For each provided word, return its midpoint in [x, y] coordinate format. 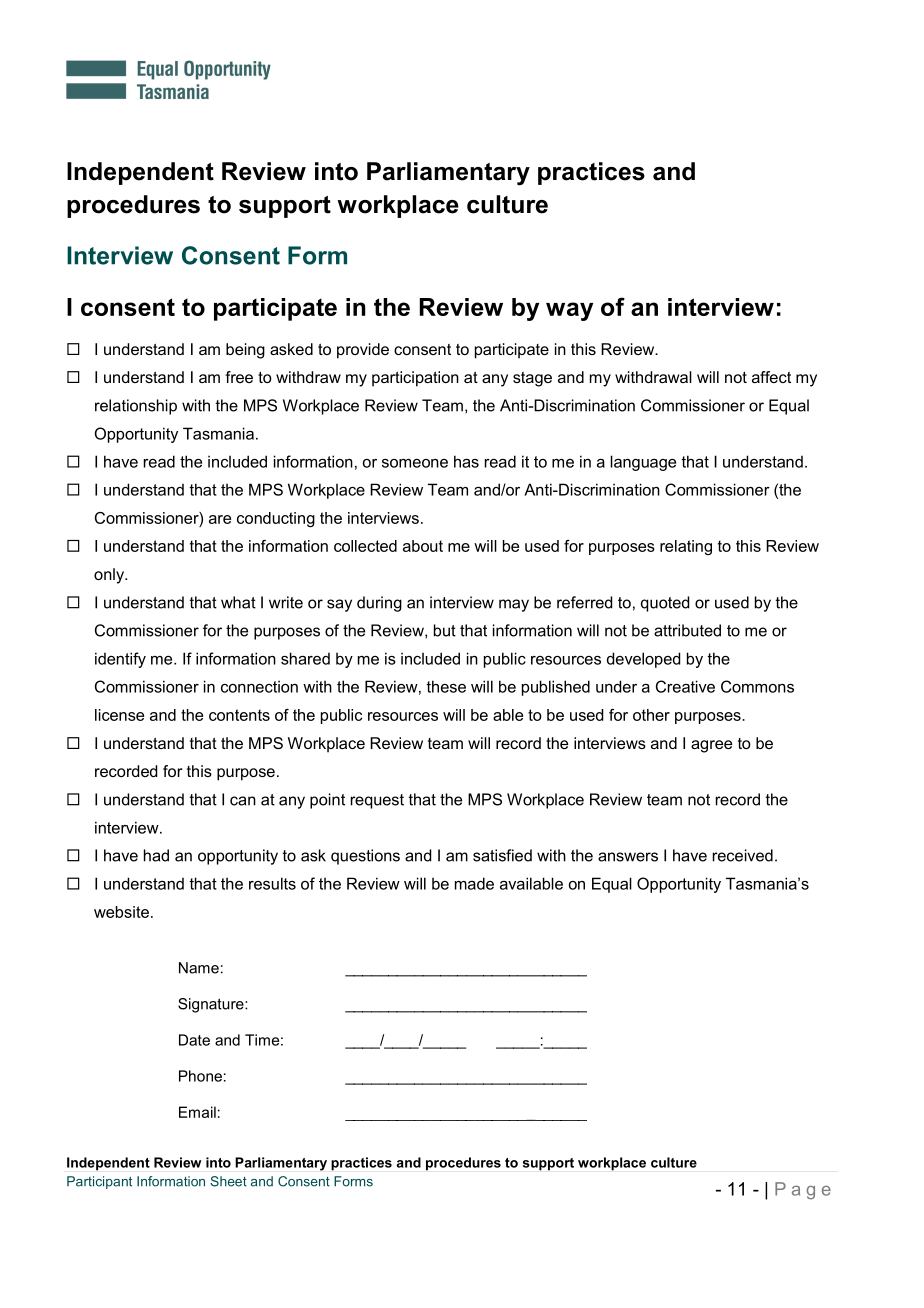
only [110, 576]
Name [199, 968]
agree [711, 746]
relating [686, 547]
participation [415, 379]
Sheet [228, 1181]
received [743, 855]
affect [771, 377]
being [245, 351]
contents [239, 715]
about [423, 546]
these [446, 686]
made [474, 883]
